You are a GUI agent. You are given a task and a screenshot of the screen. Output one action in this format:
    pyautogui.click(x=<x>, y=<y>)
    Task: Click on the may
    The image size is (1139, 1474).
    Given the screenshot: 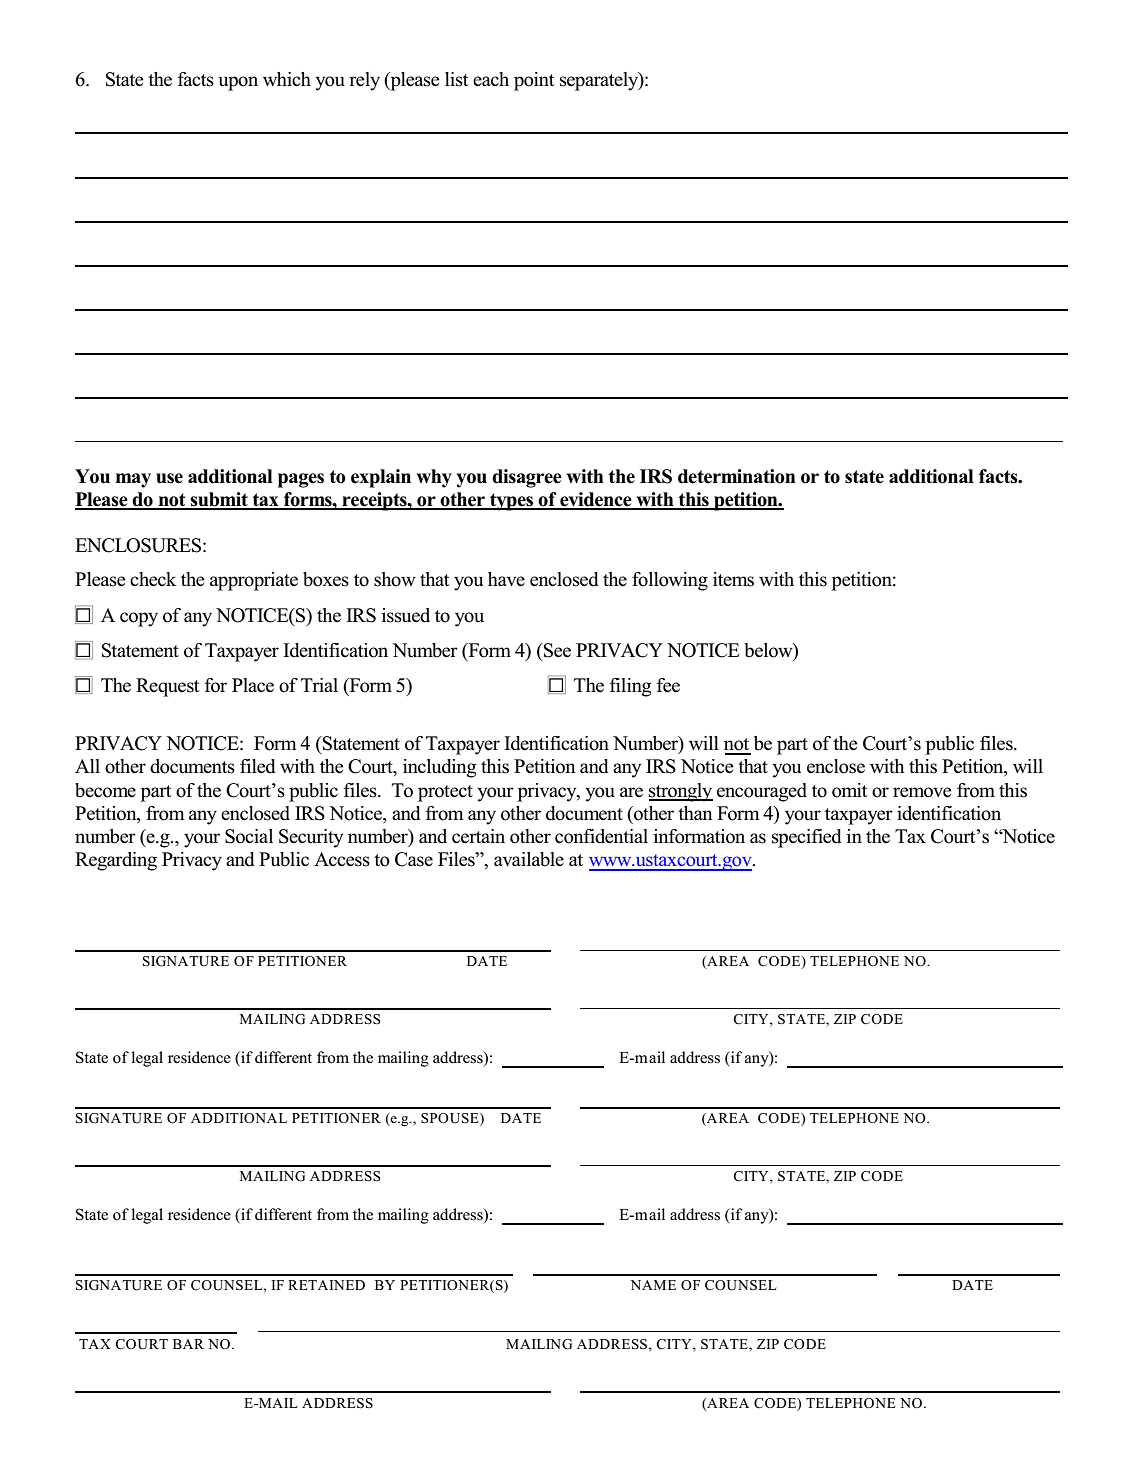 What is the action you would take?
    pyautogui.click(x=133, y=480)
